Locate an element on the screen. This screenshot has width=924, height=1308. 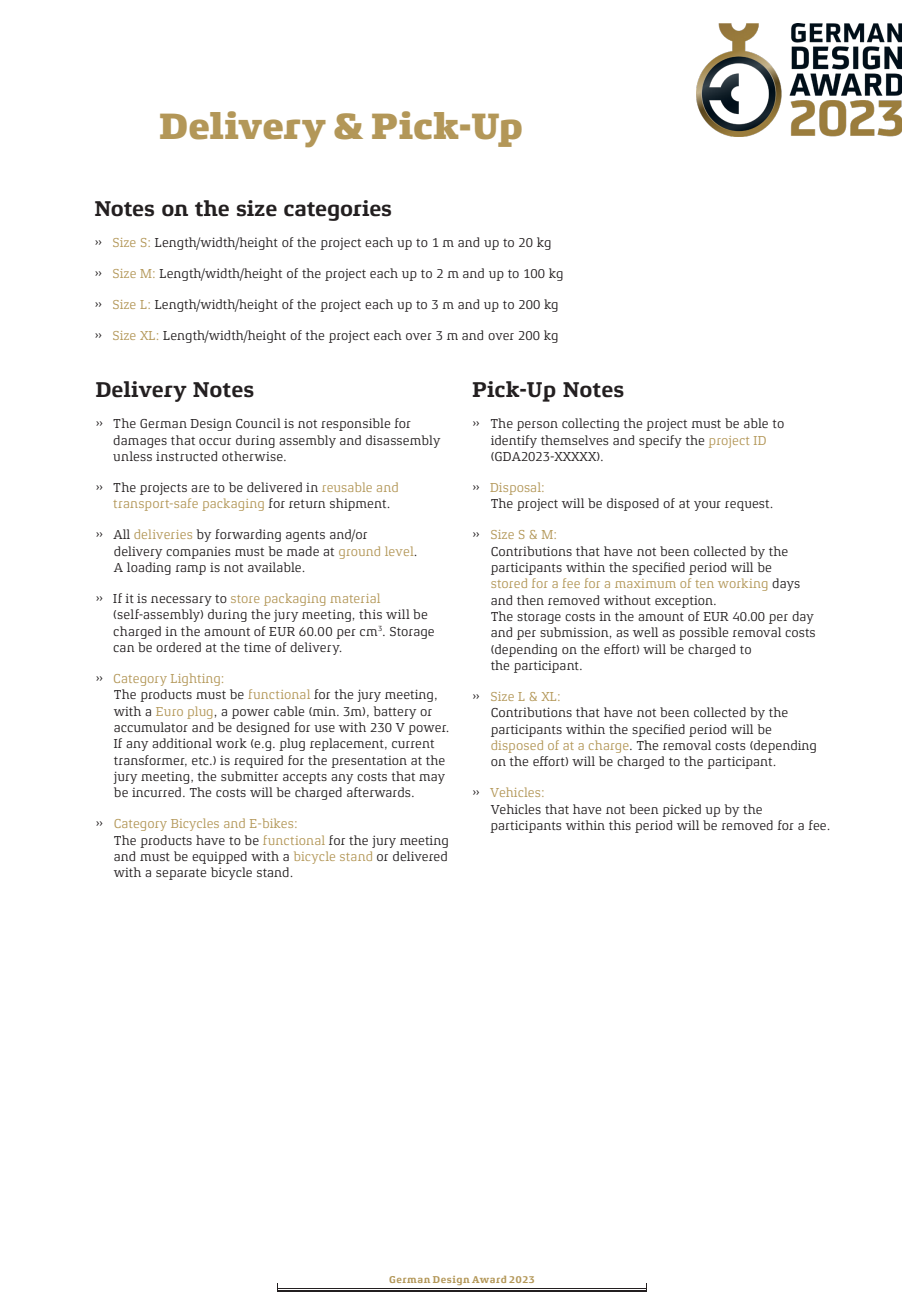
etc is located at coordinates (201, 760).
